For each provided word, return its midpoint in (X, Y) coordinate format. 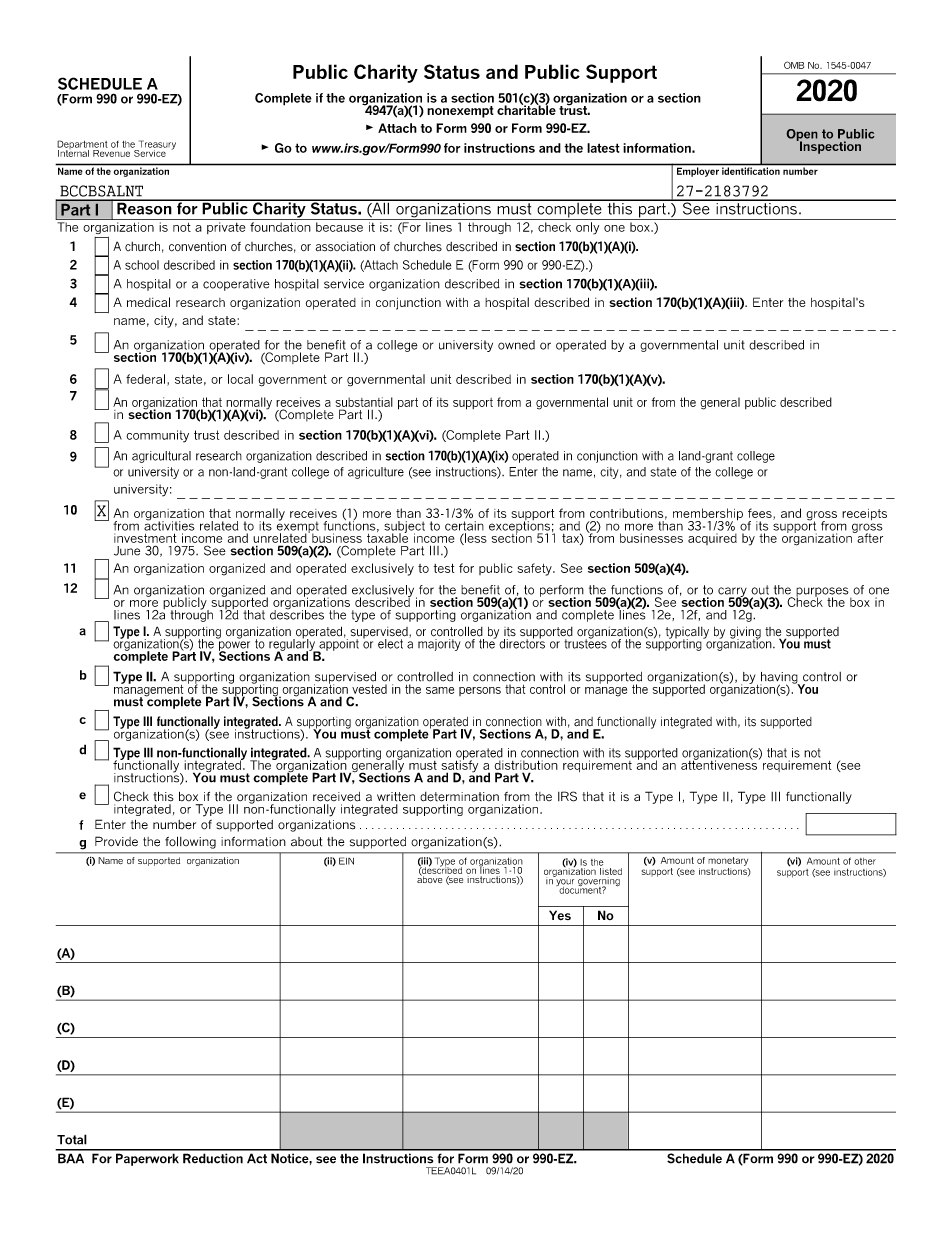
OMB (794, 65)
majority (439, 645)
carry (733, 593)
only (587, 228)
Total (72, 1139)
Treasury (156, 146)
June (127, 551)
